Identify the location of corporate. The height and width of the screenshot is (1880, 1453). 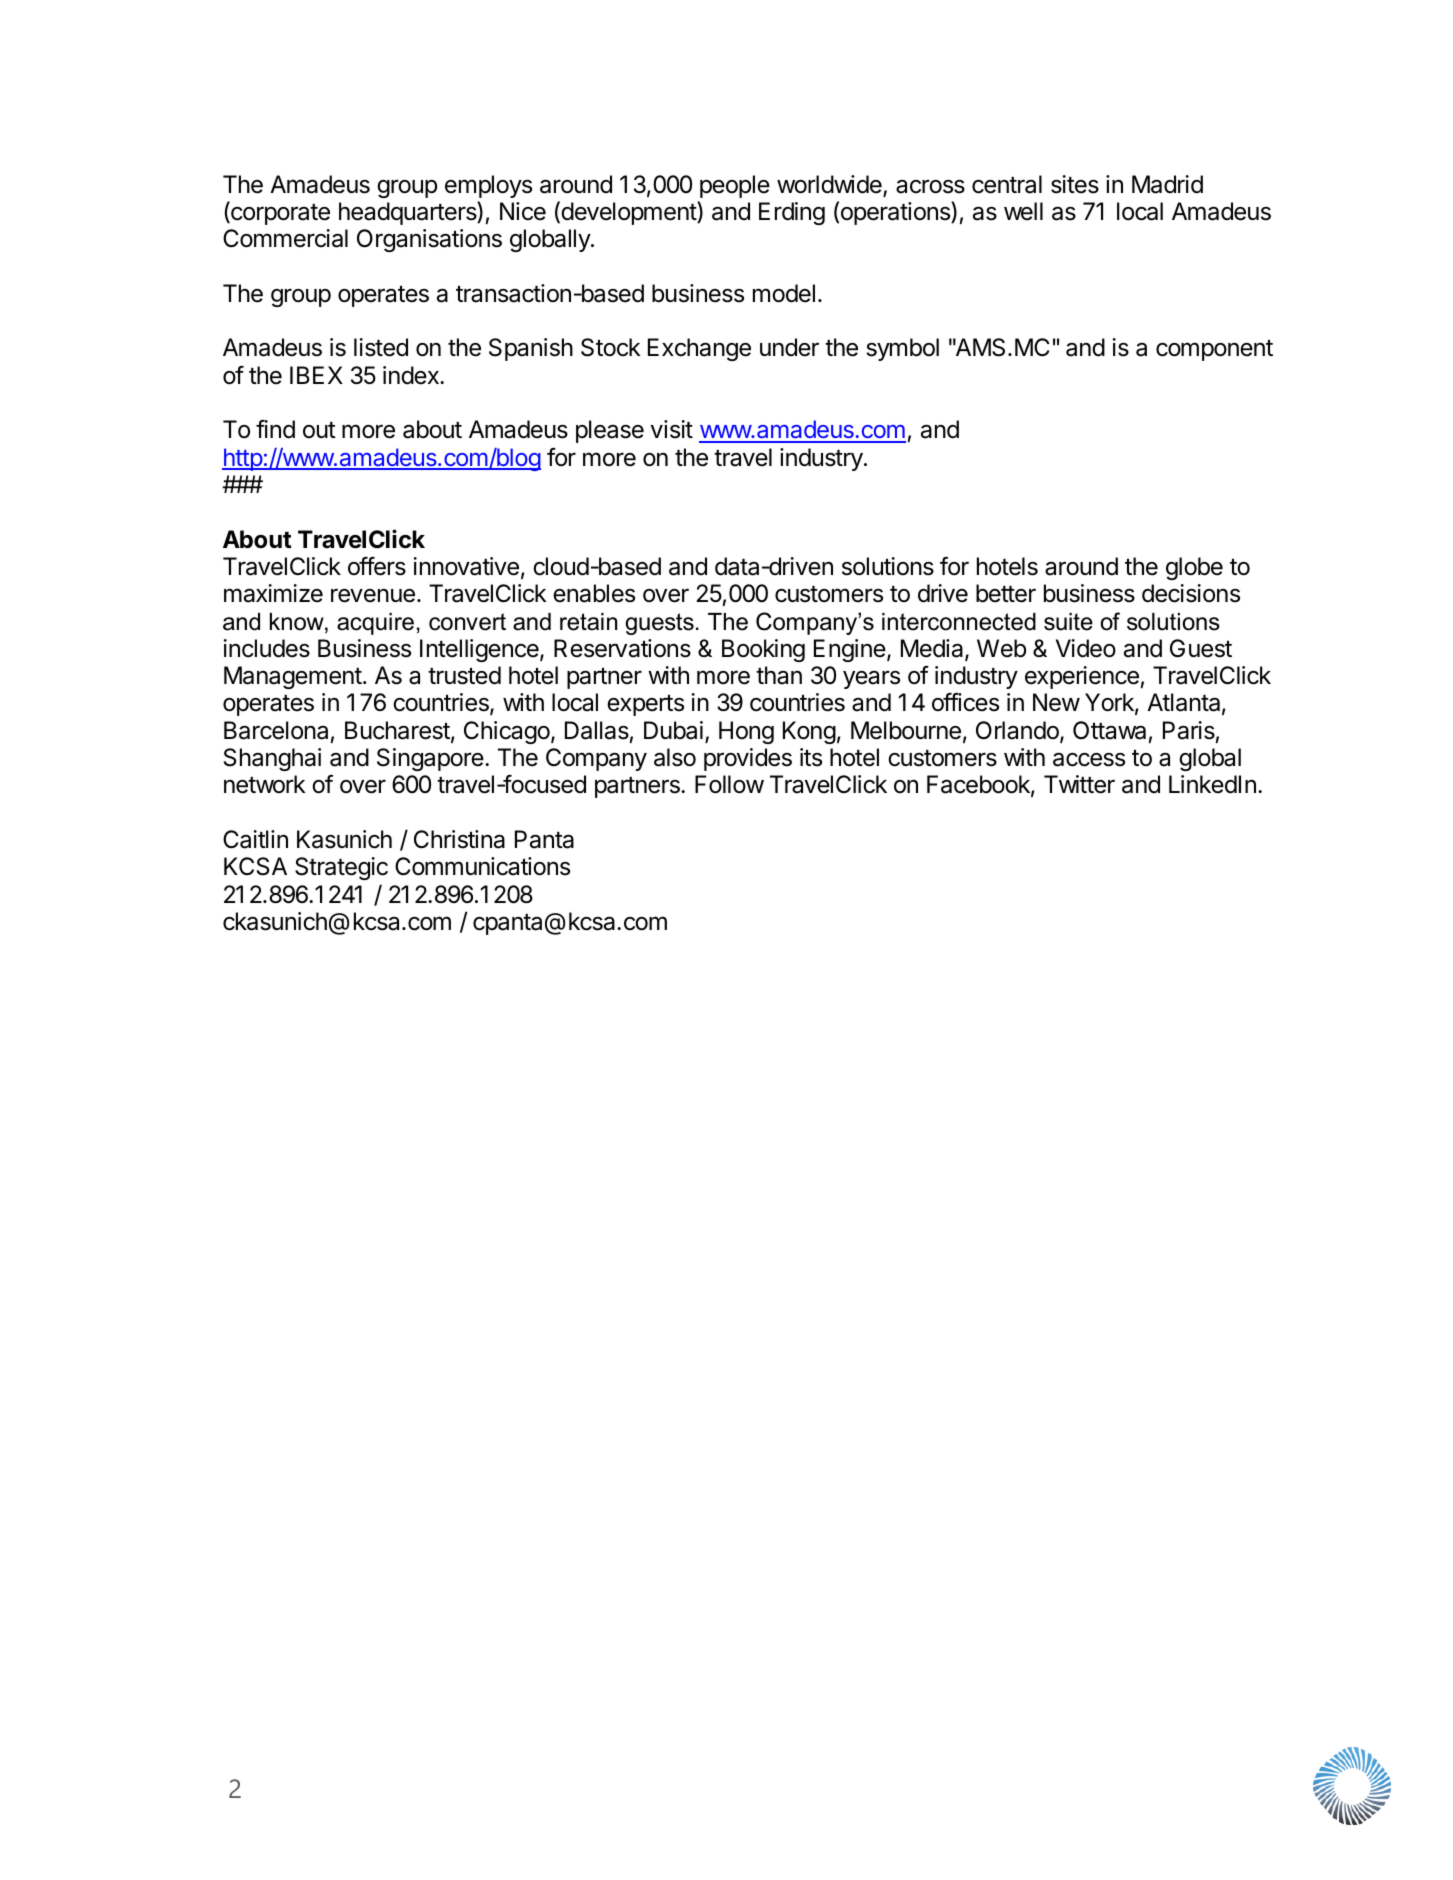
(279, 213).
